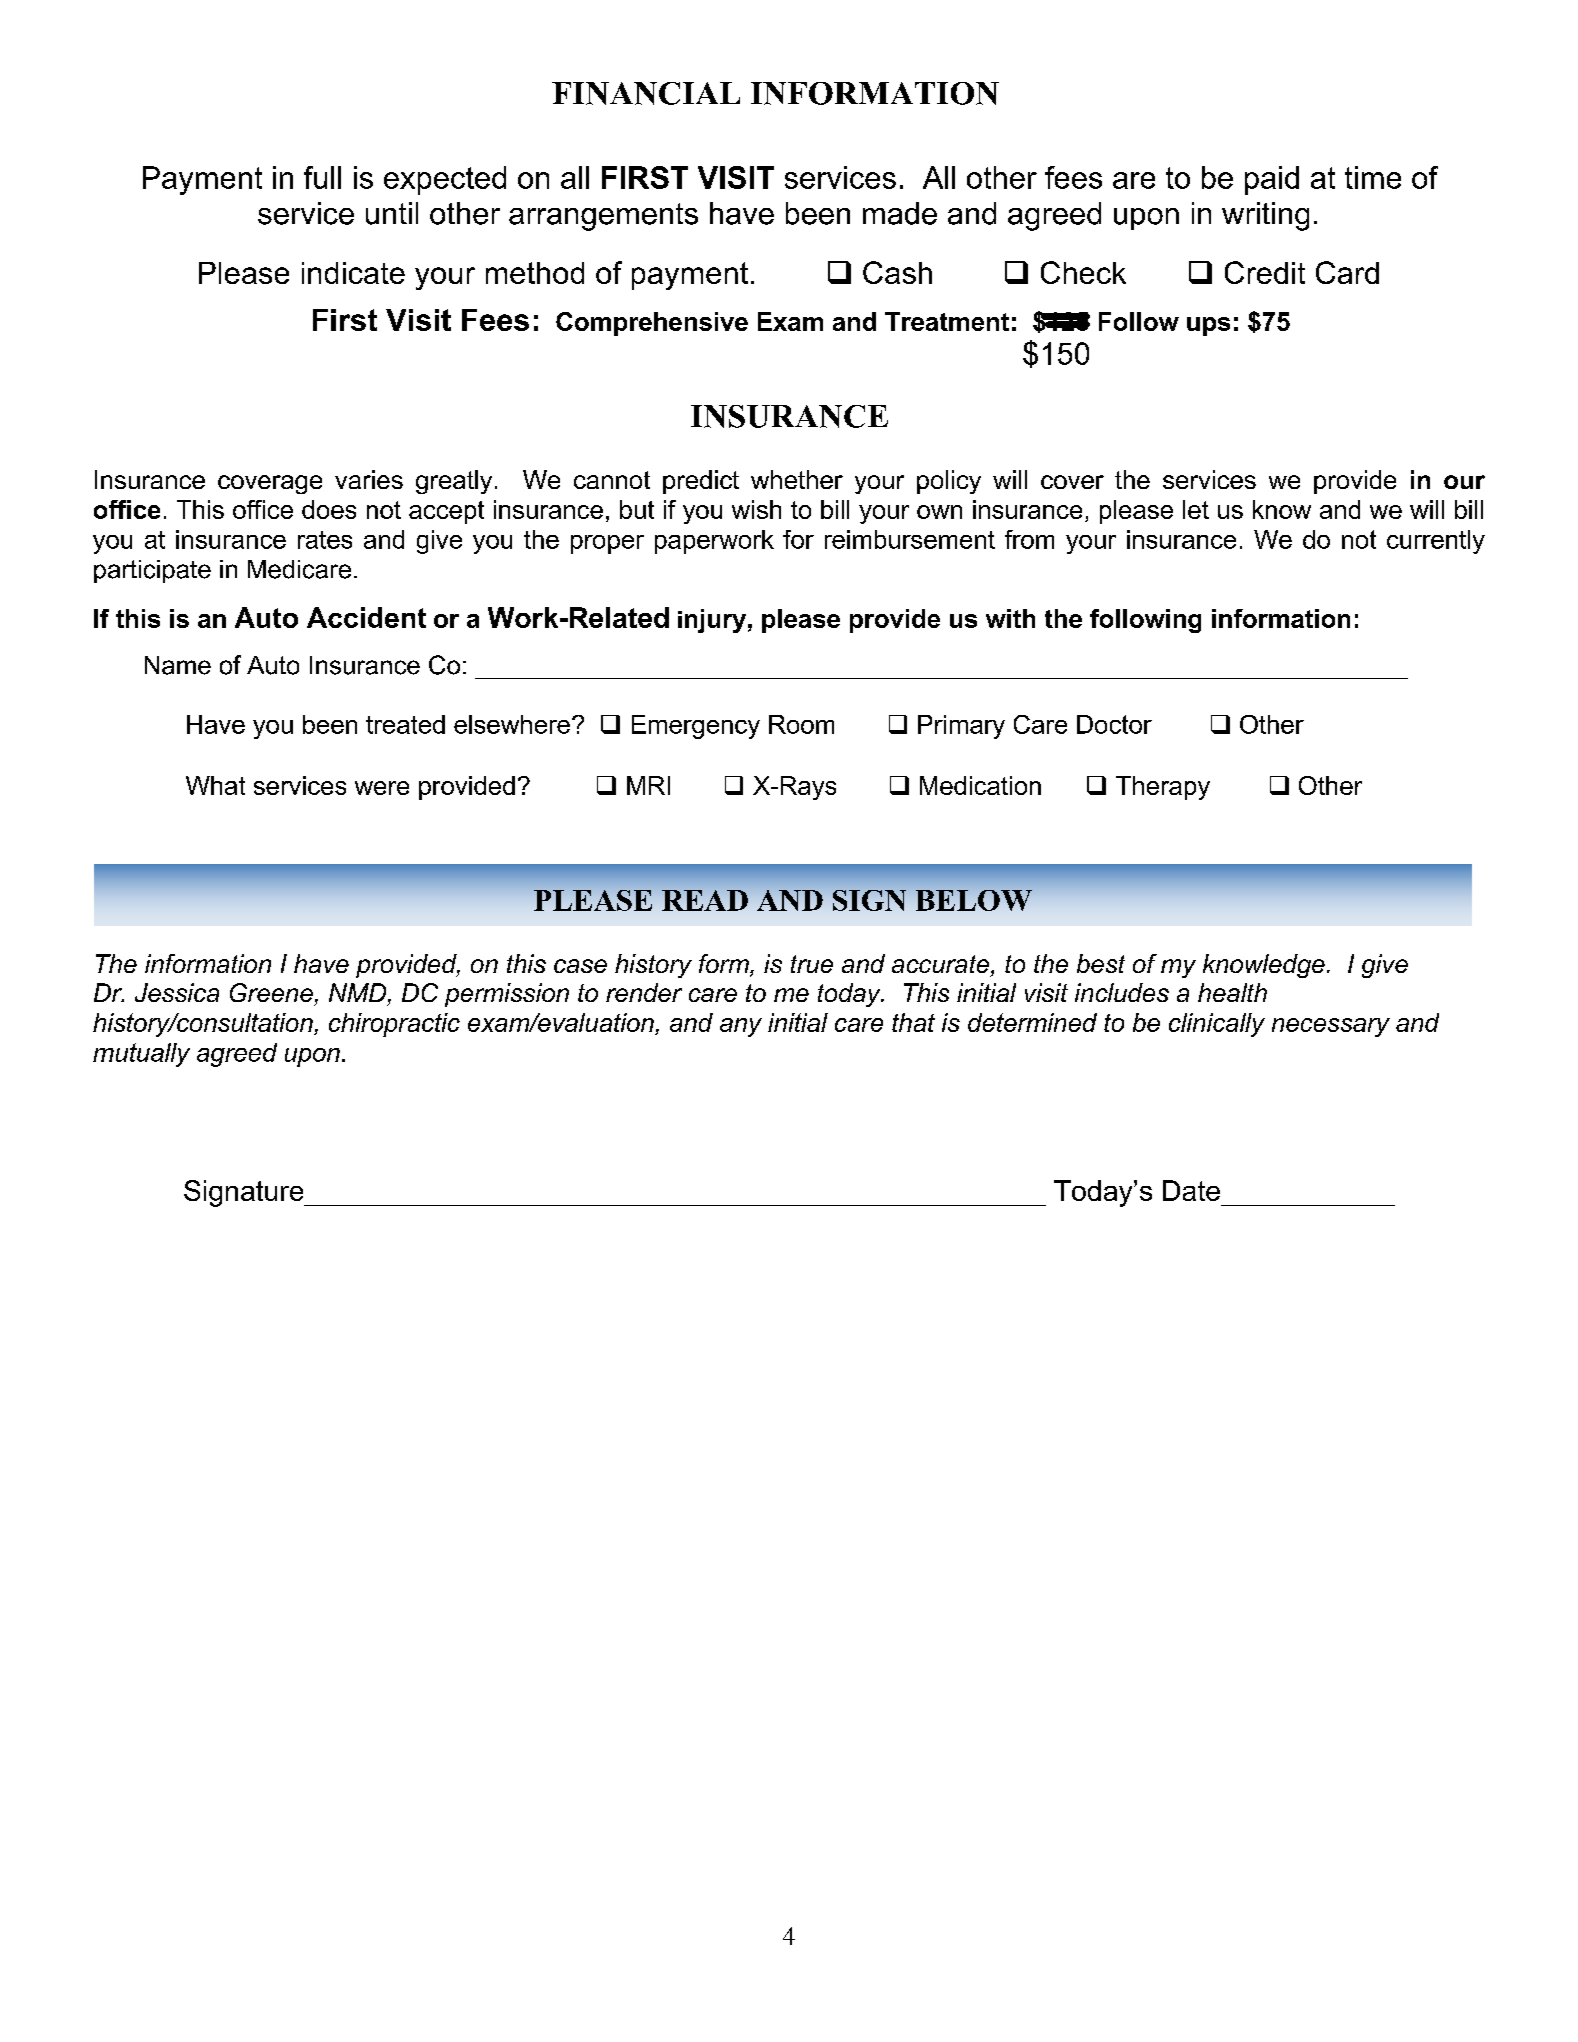 The width and height of the screenshot is (1578, 2042). I want to click on necessary, so click(1331, 1027).
